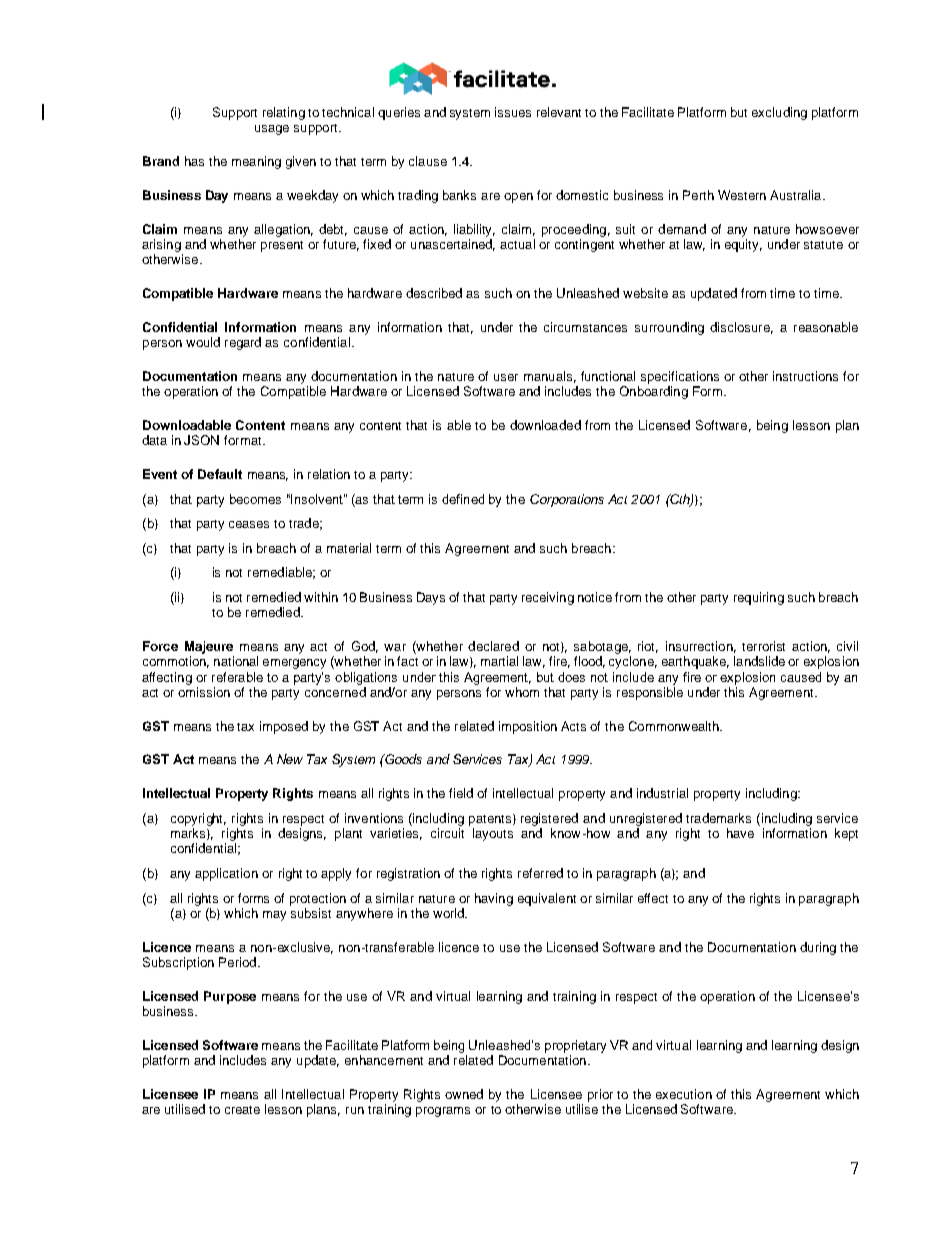 The image size is (952, 1233). Describe the element at coordinates (740, 833) in the screenshot. I see `have` at that location.
